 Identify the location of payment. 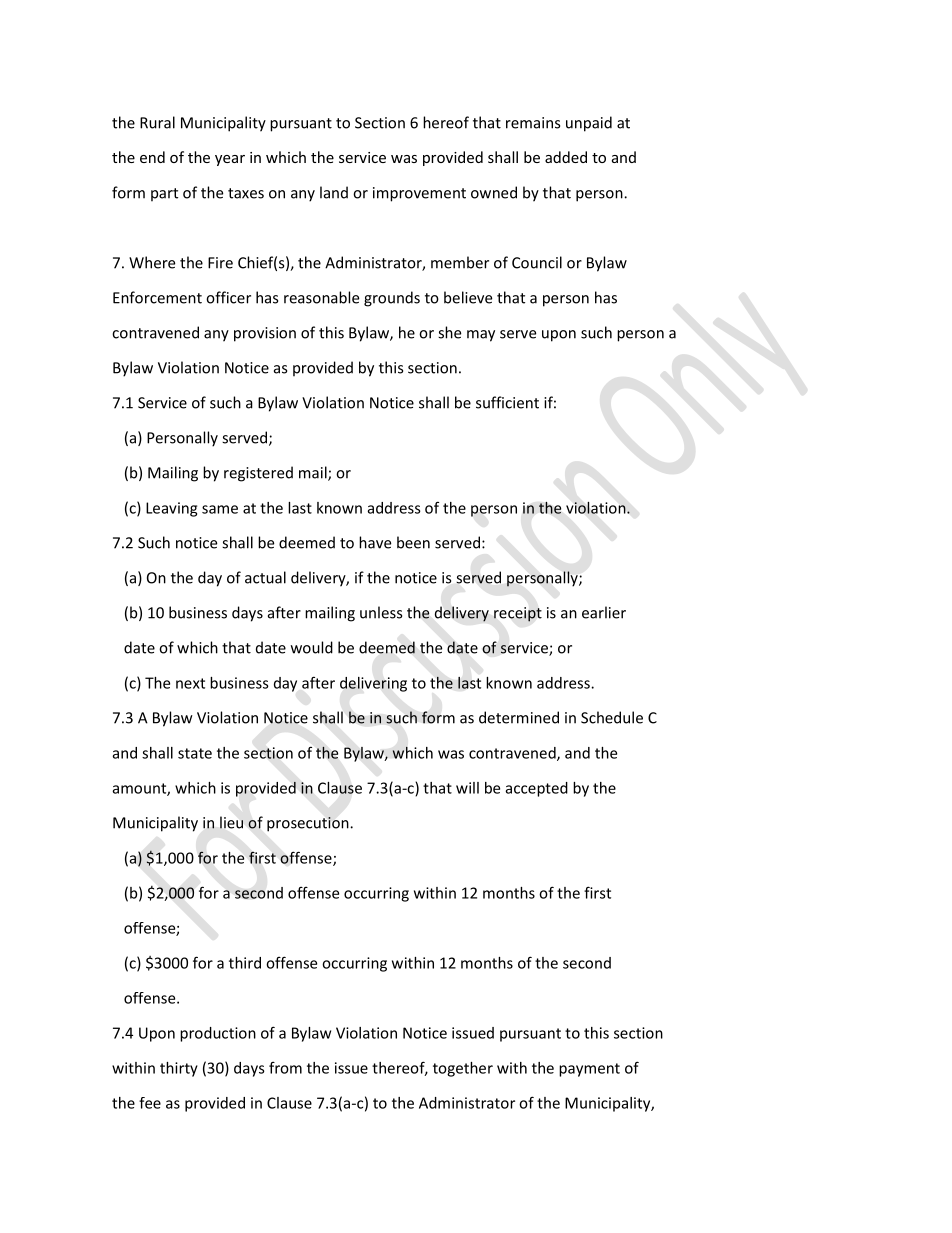
(589, 1070).
